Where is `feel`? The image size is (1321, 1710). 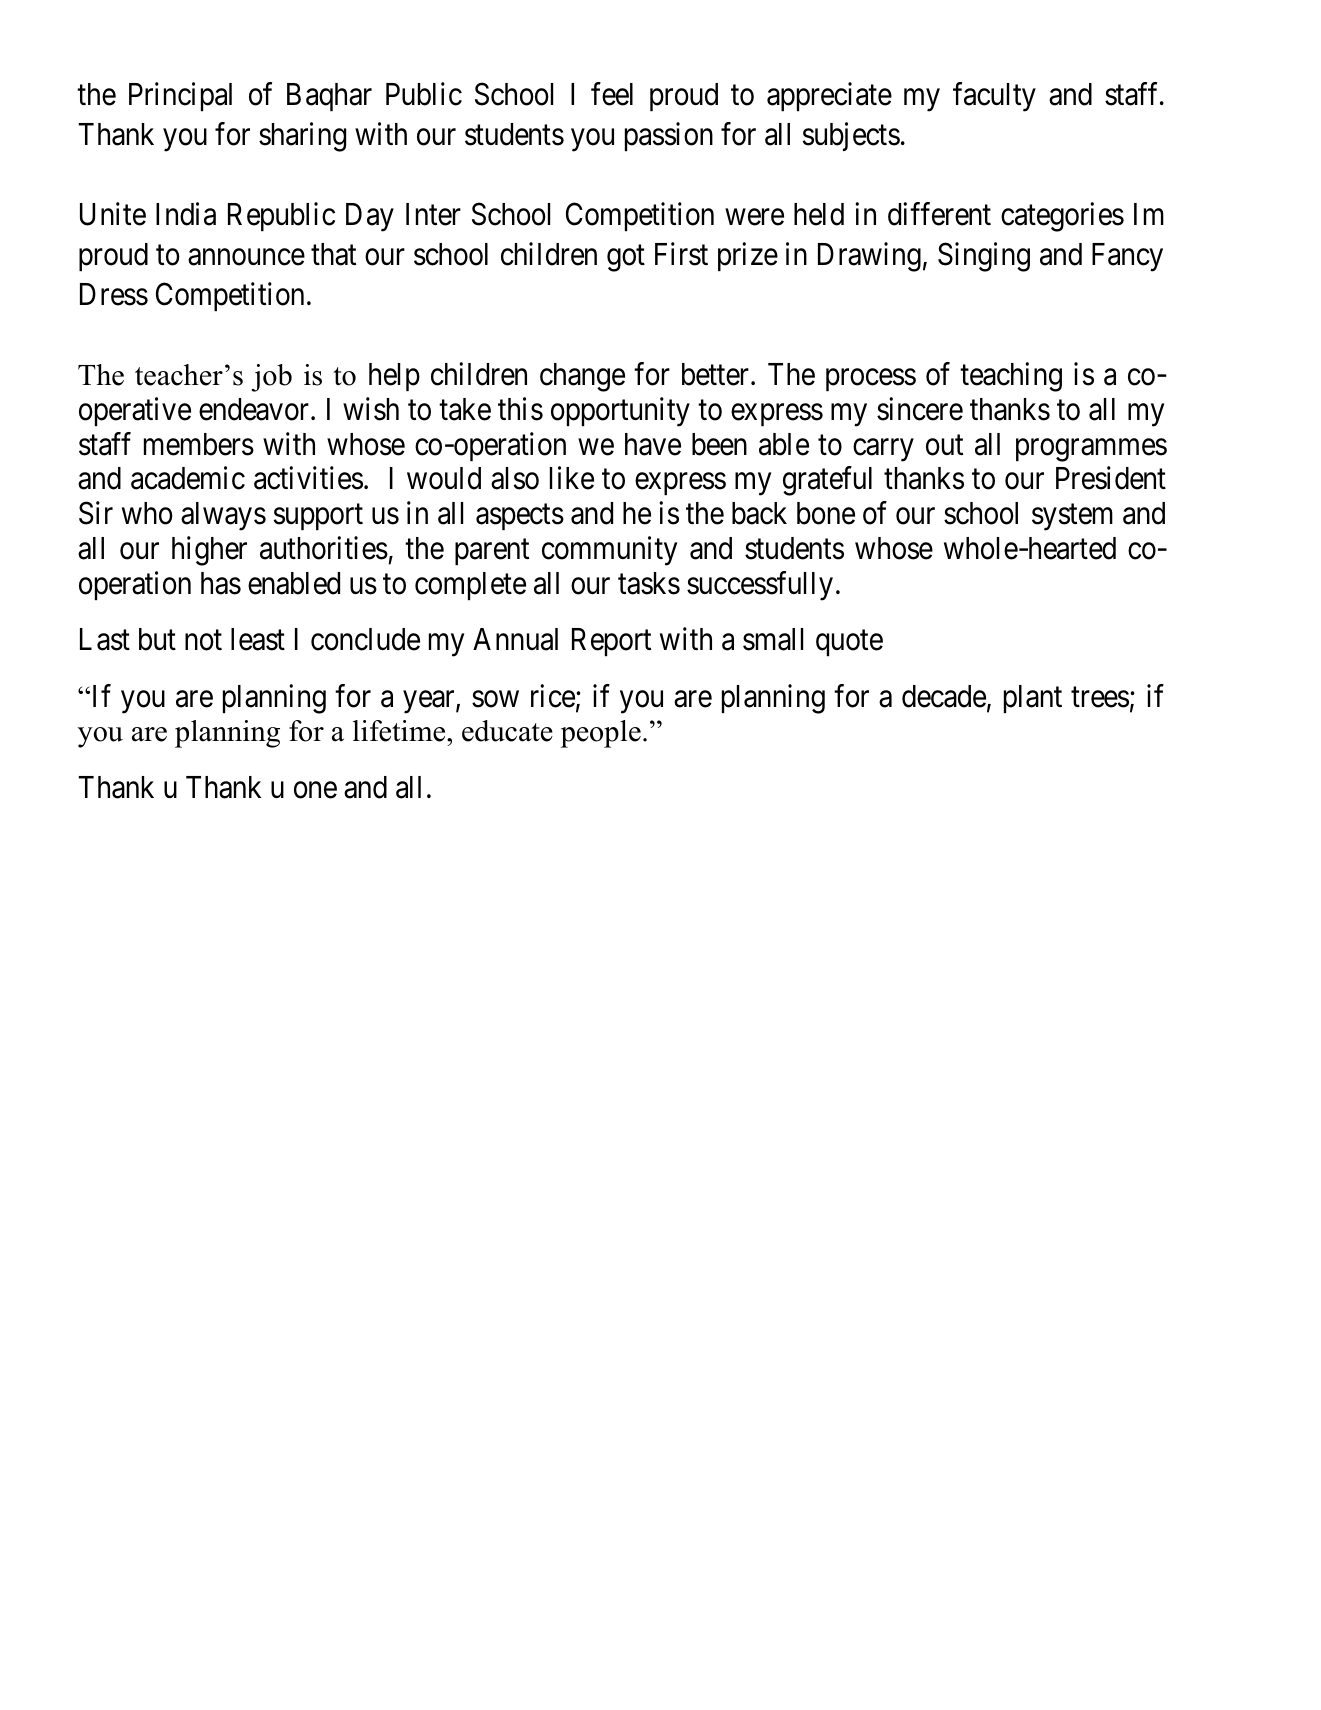
feel is located at coordinates (612, 94).
